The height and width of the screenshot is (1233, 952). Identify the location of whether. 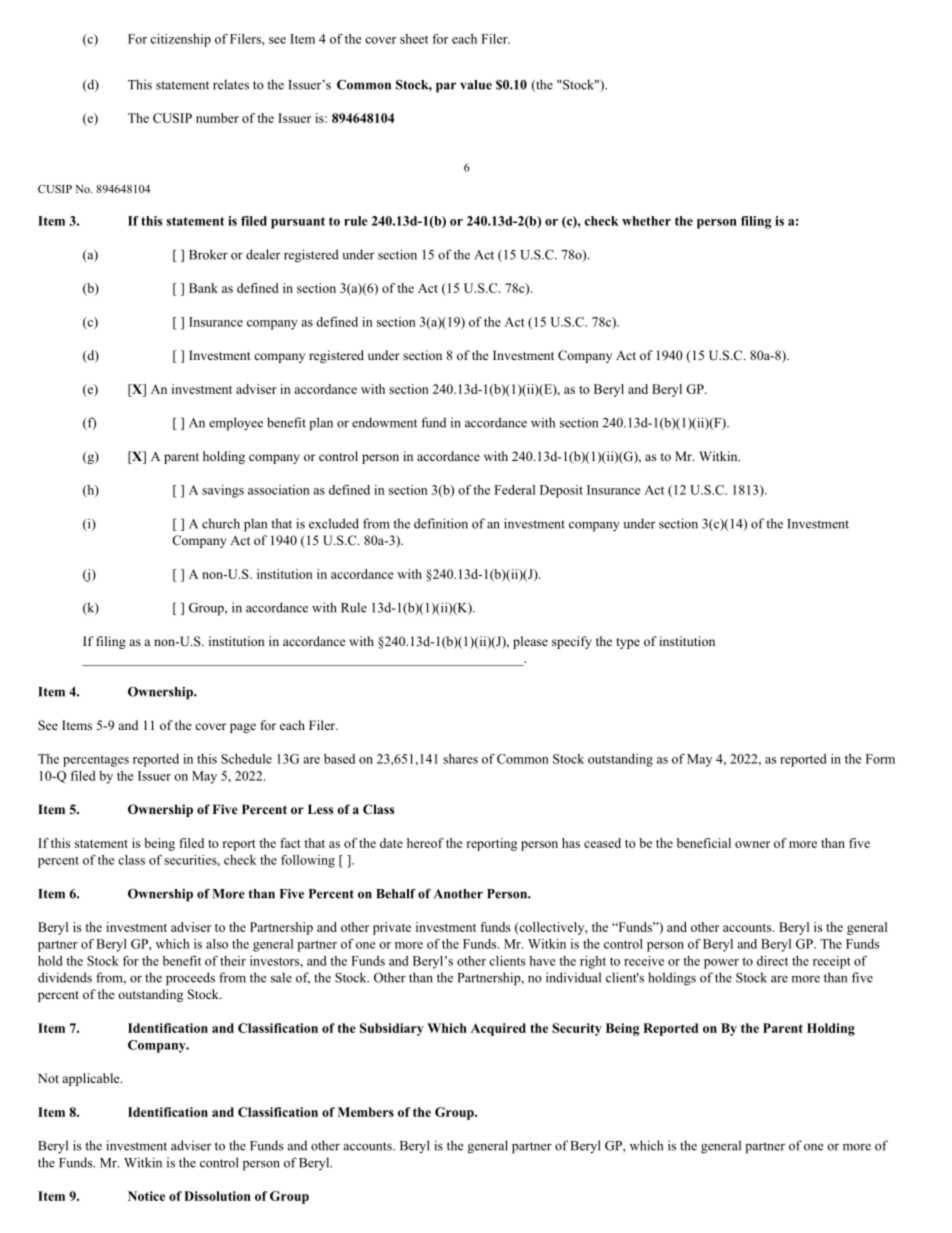
(646, 221).
